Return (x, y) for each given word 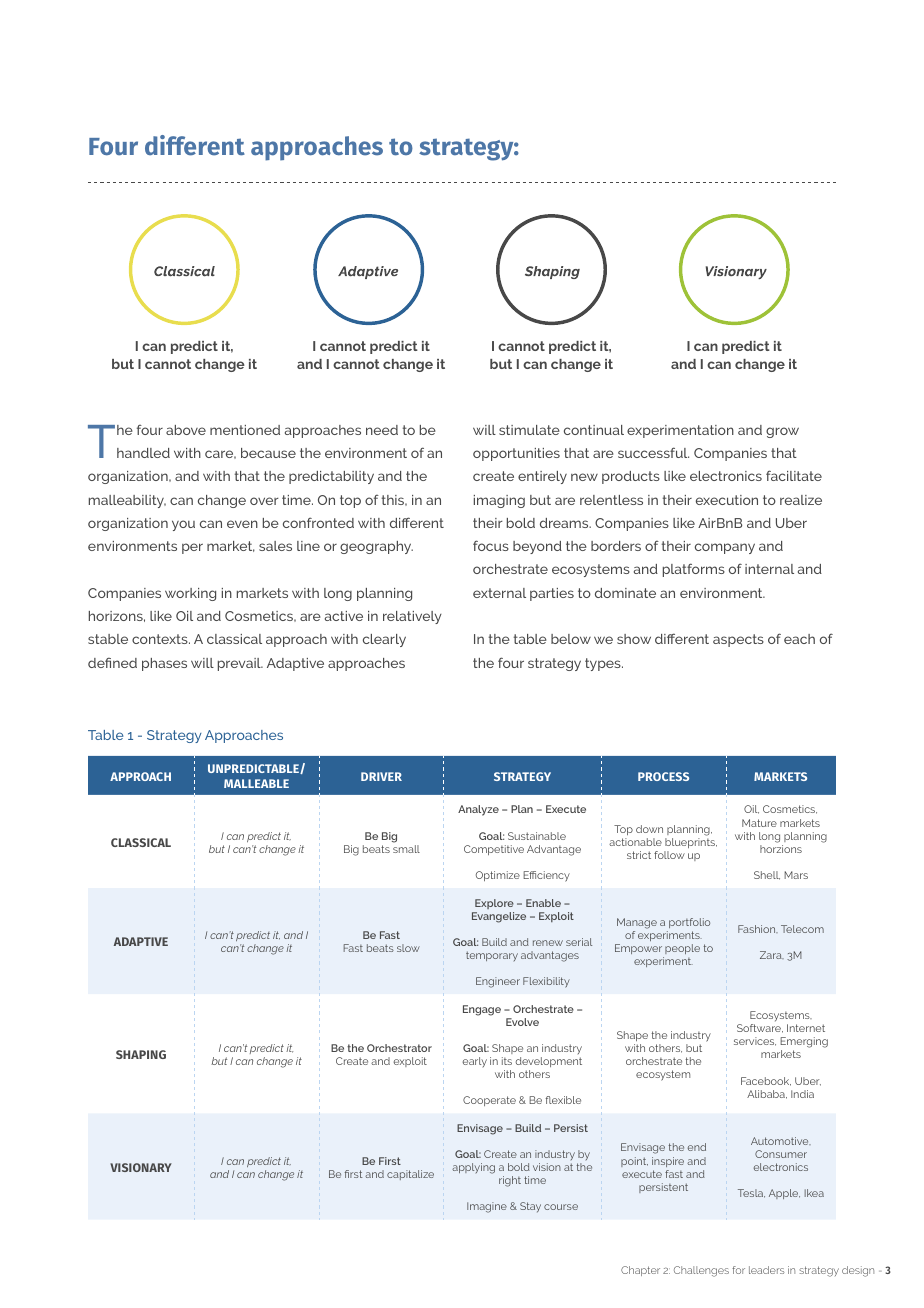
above (186, 430)
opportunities (516, 454)
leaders (766, 1270)
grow (782, 432)
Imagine (487, 1207)
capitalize (410, 1175)
